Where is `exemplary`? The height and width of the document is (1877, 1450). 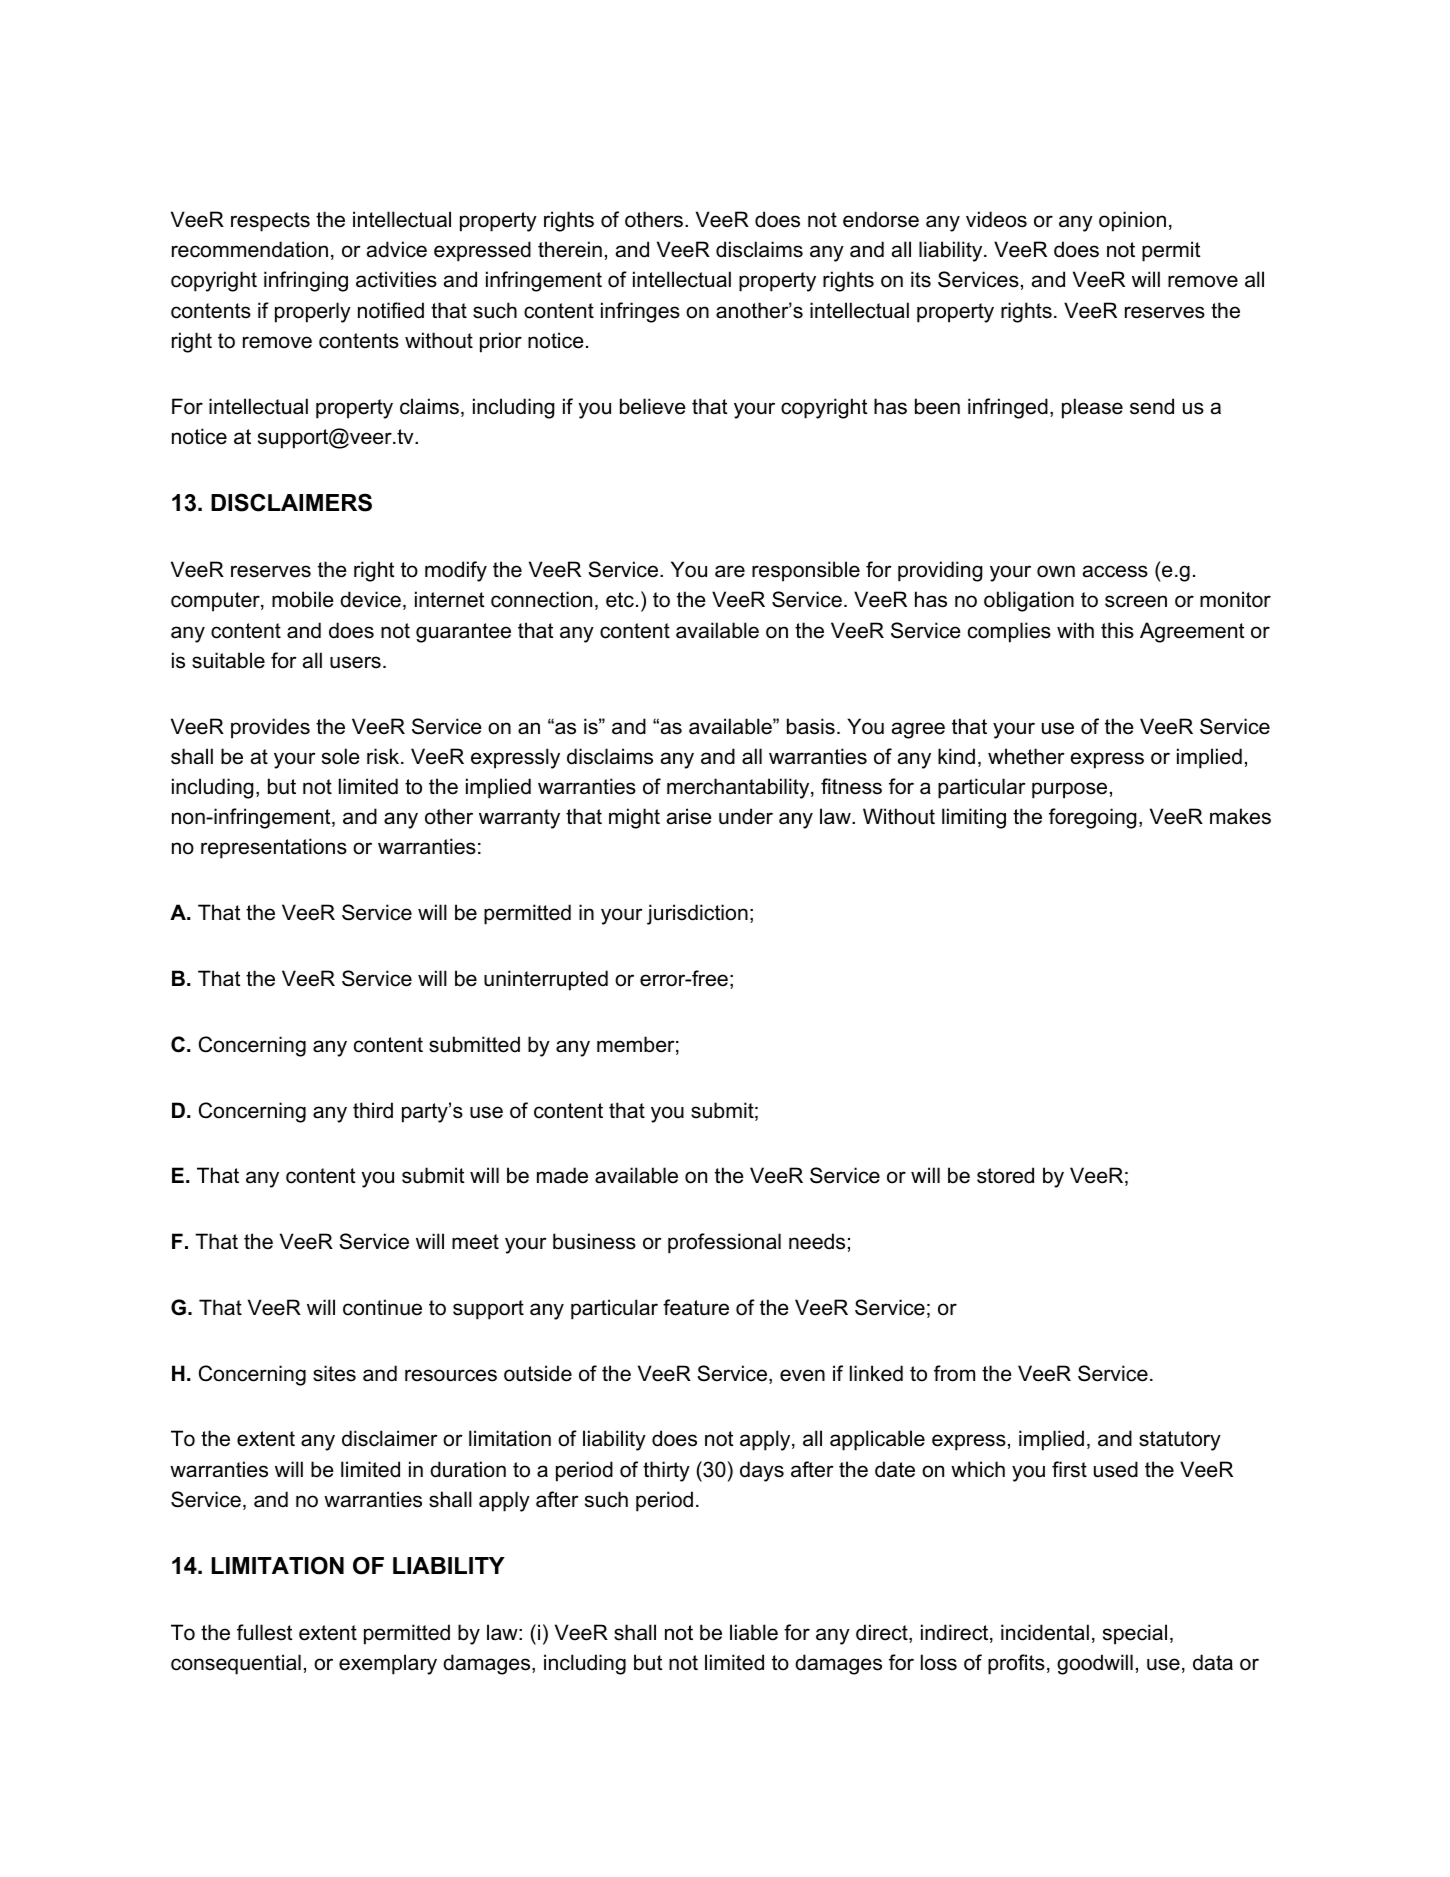
exemplary is located at coordinates (388, 1664).
